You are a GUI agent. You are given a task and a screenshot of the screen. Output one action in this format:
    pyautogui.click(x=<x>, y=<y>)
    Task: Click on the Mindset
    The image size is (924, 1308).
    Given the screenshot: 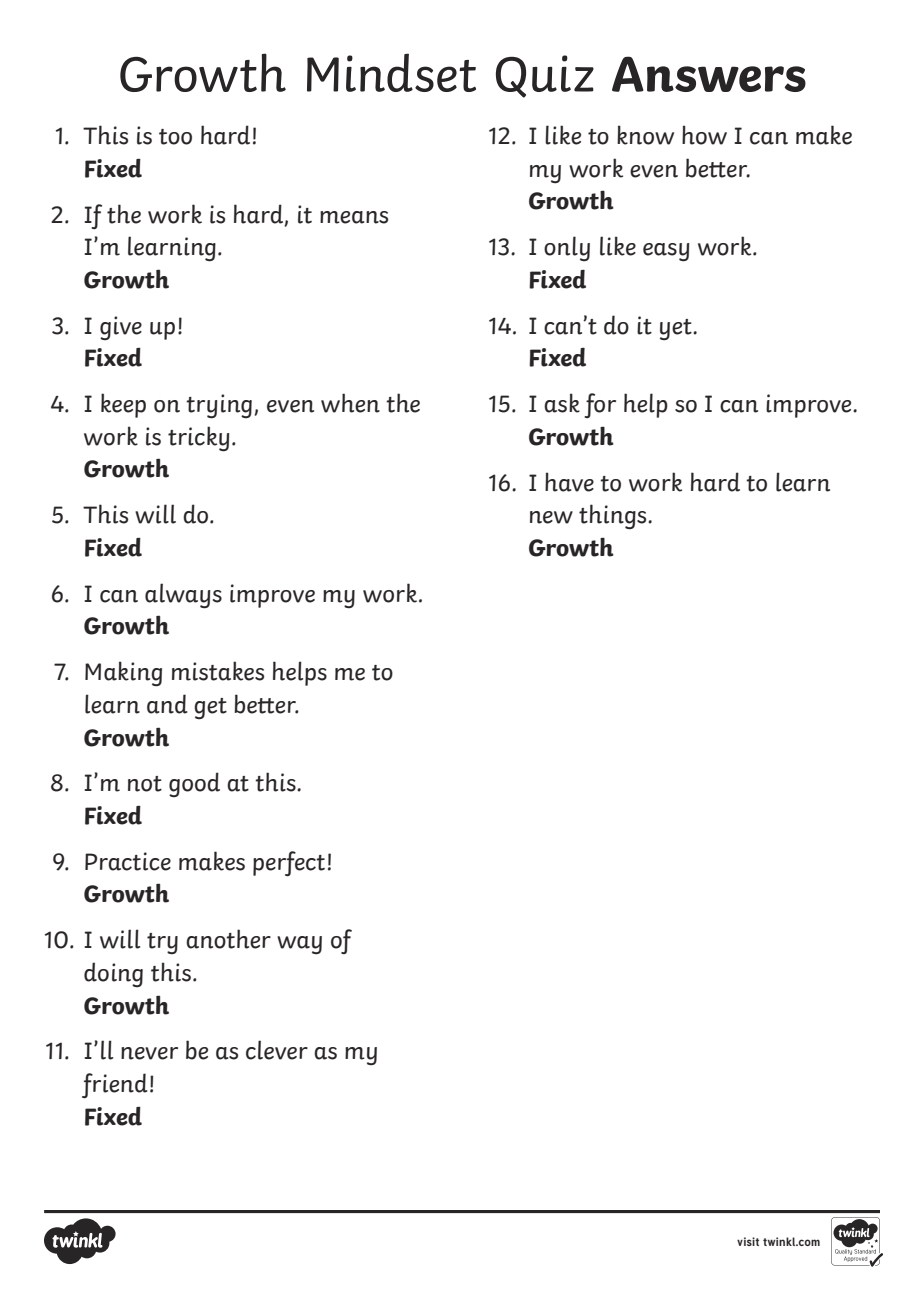 What is the action you would take?
    pyautogui.click(x=391, y=72)
